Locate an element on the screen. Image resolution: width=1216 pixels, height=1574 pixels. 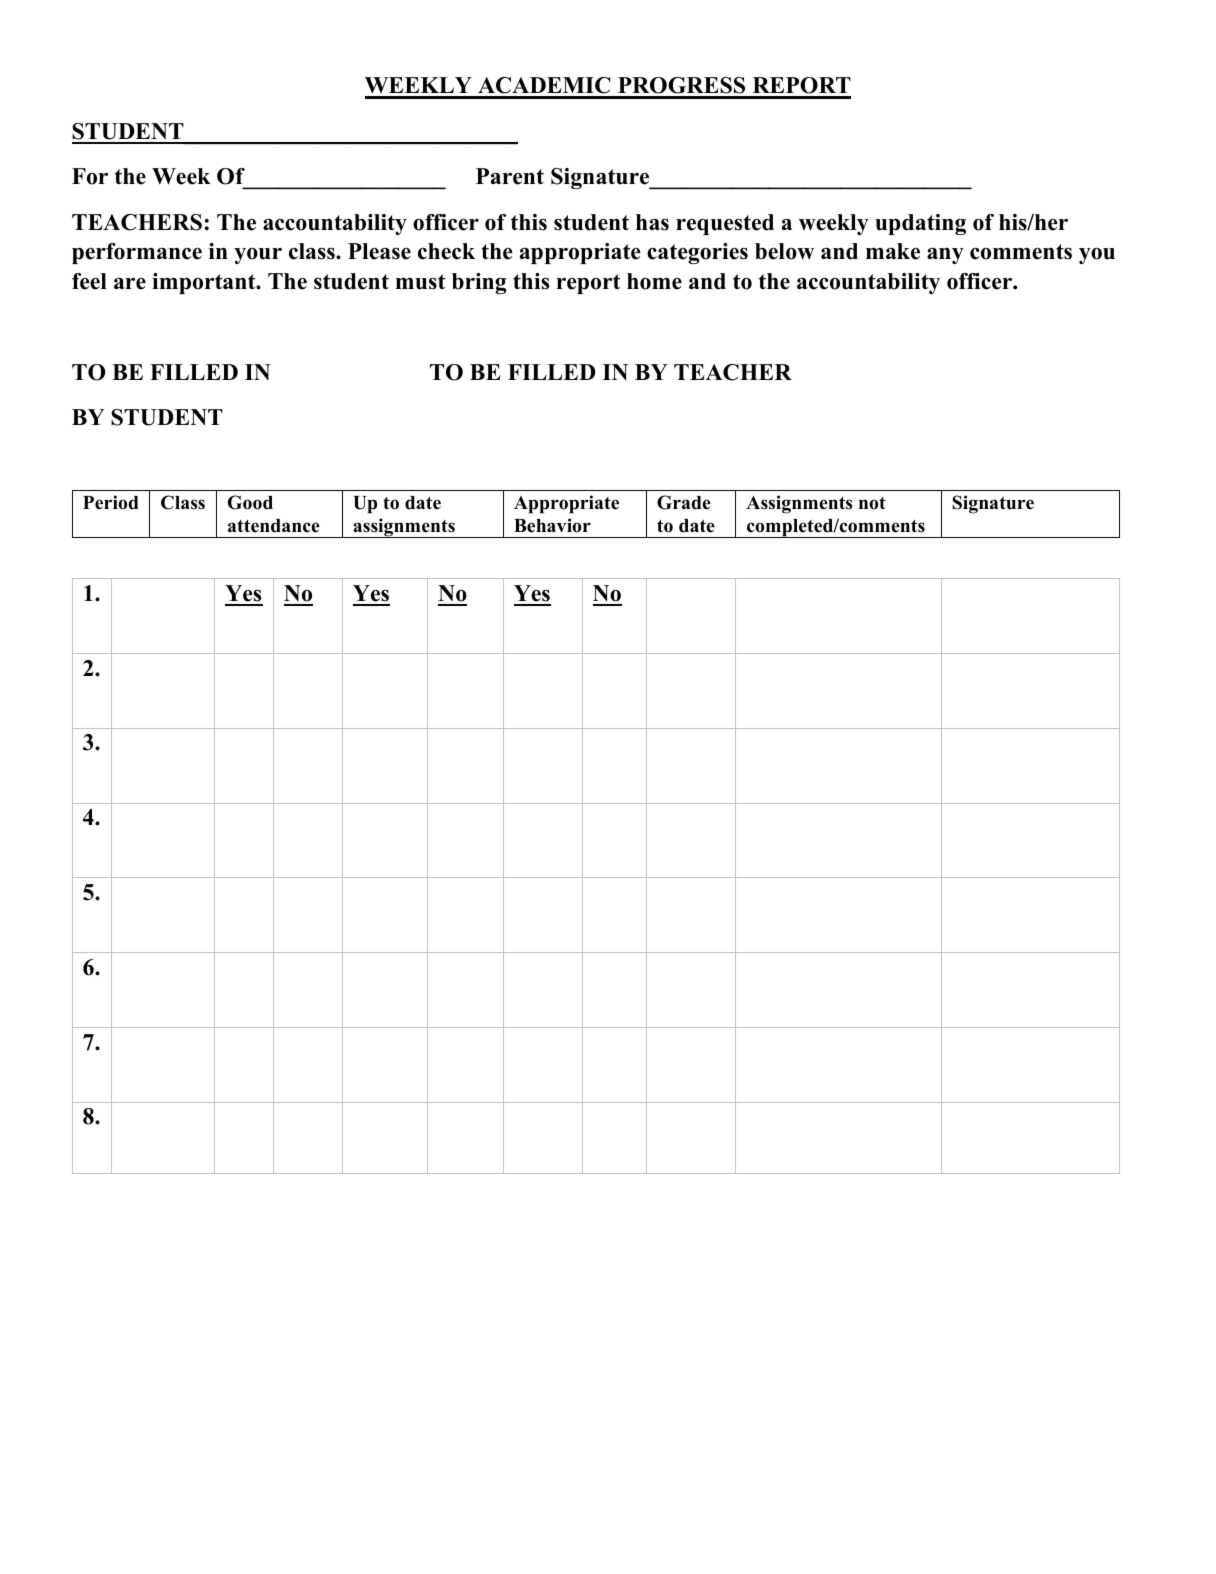
Parent is located at coordinates (510, 176).
